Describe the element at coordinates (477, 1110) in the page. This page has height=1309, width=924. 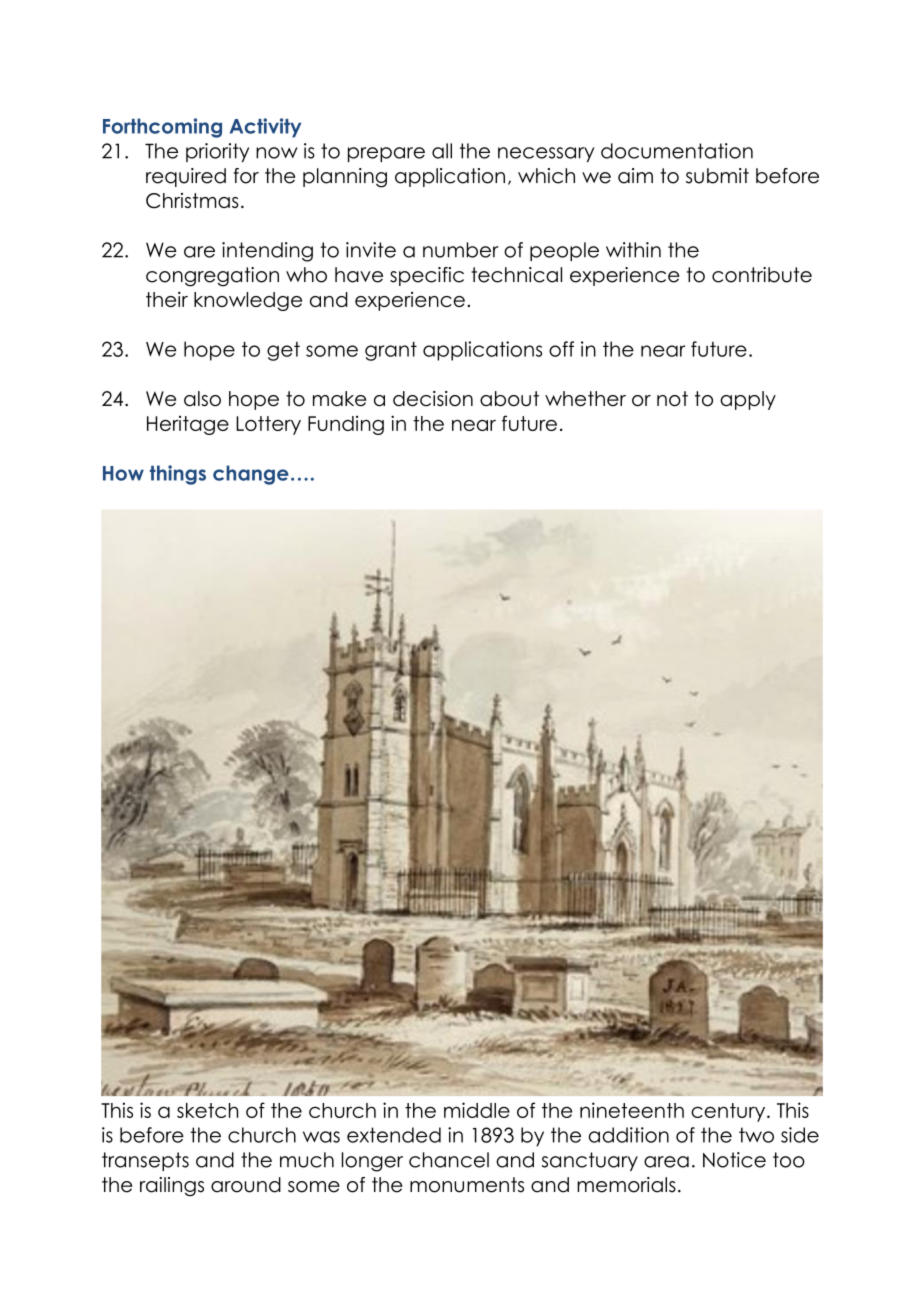
I see `middle` at that location.
